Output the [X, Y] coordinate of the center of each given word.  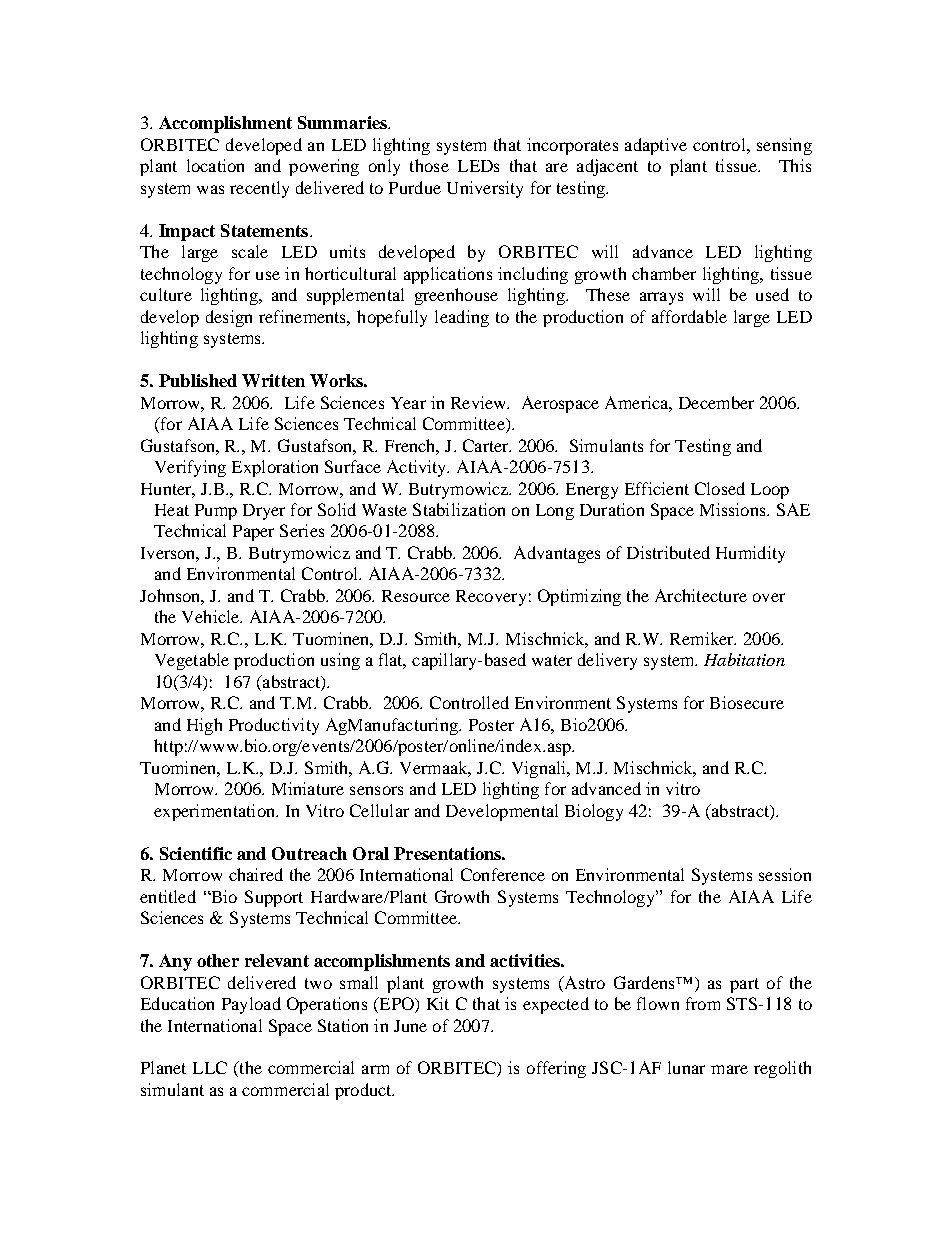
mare [729, 1069]
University [485, 189]
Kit [438, 1003]
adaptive [656, 146]
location [215, 165]
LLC [210, 1067]
